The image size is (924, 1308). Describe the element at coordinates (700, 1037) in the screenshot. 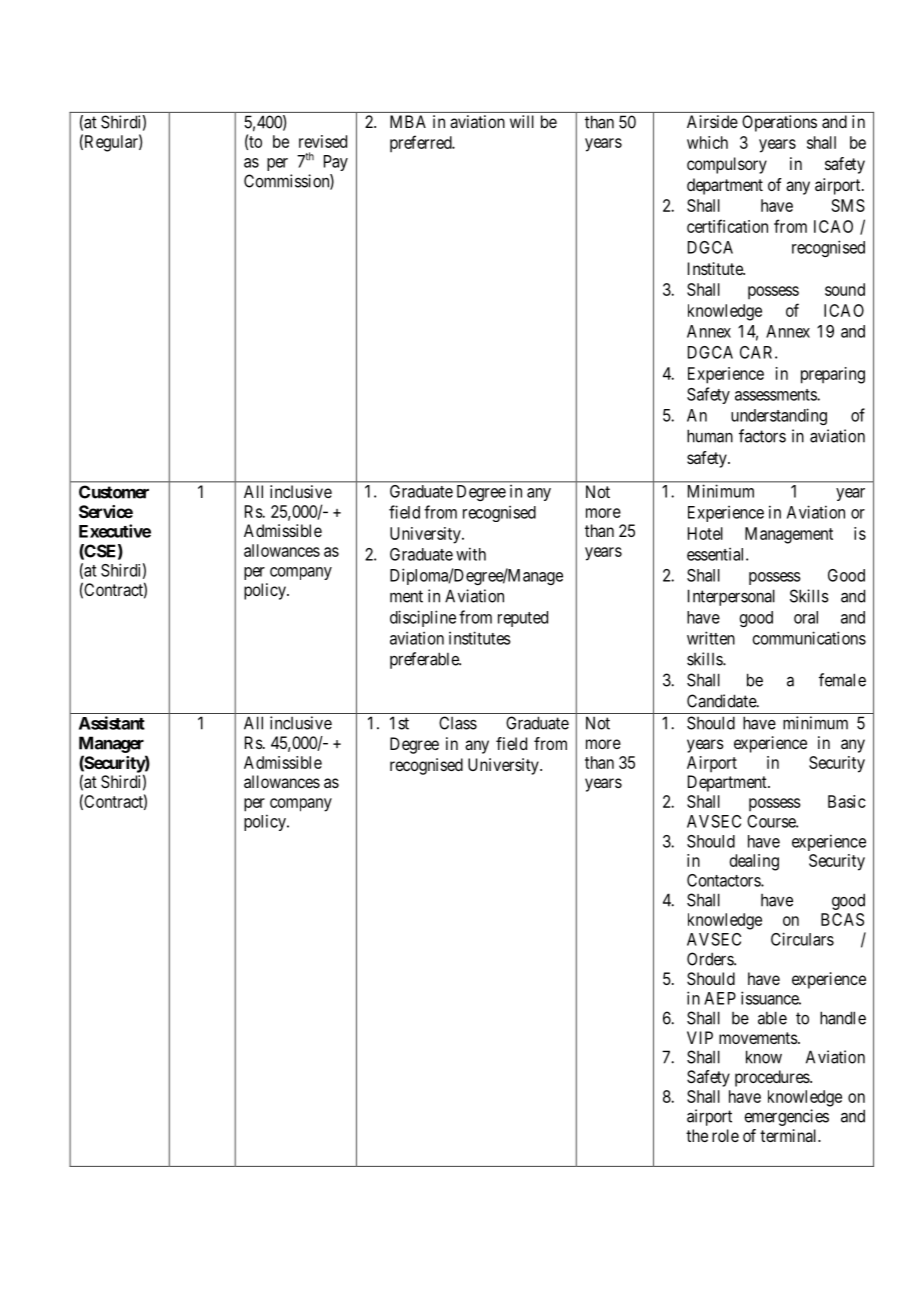

I see `VIP` at that location.
